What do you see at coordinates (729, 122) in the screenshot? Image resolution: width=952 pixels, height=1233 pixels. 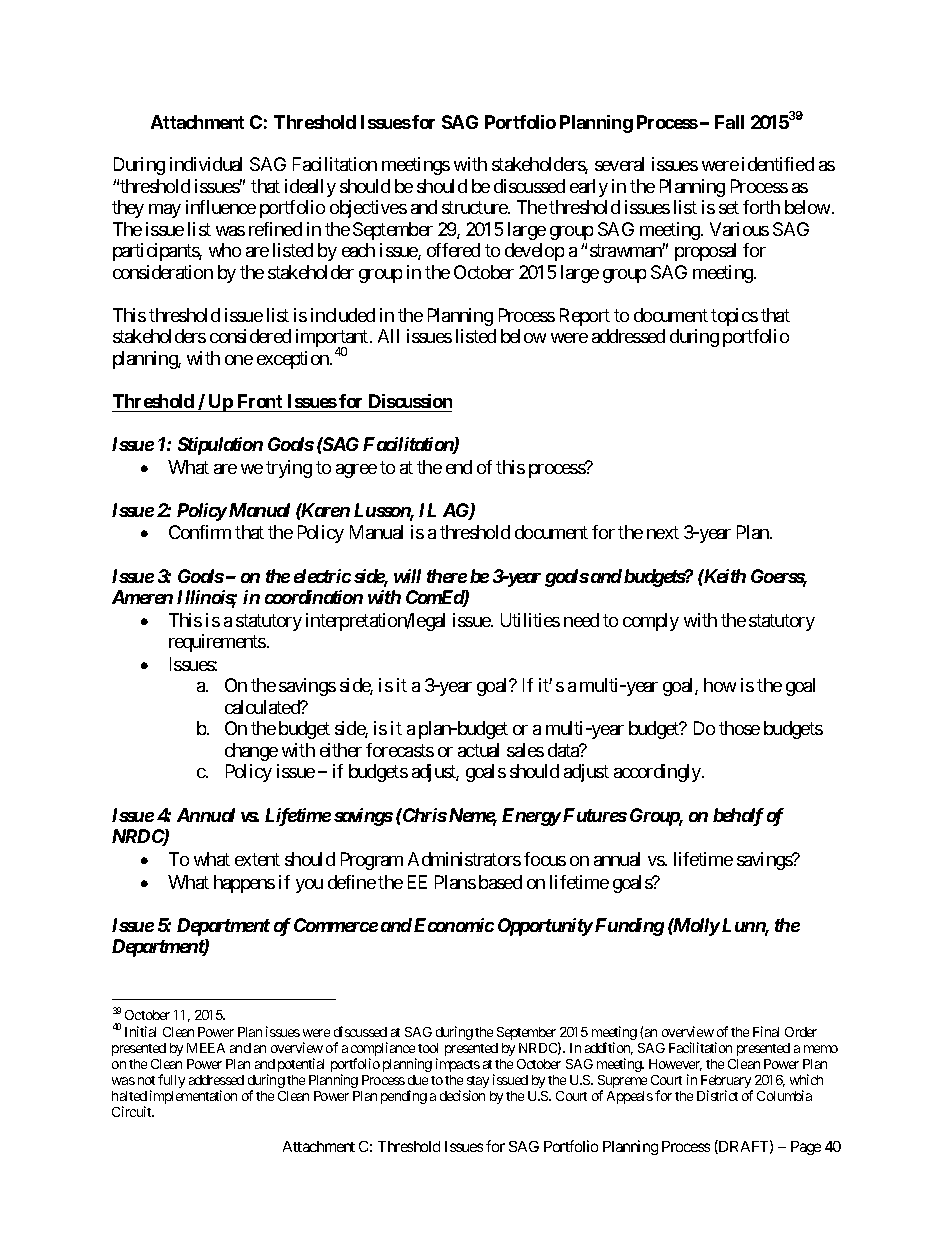 I see `Fall` at bounding box center [729, 122].
